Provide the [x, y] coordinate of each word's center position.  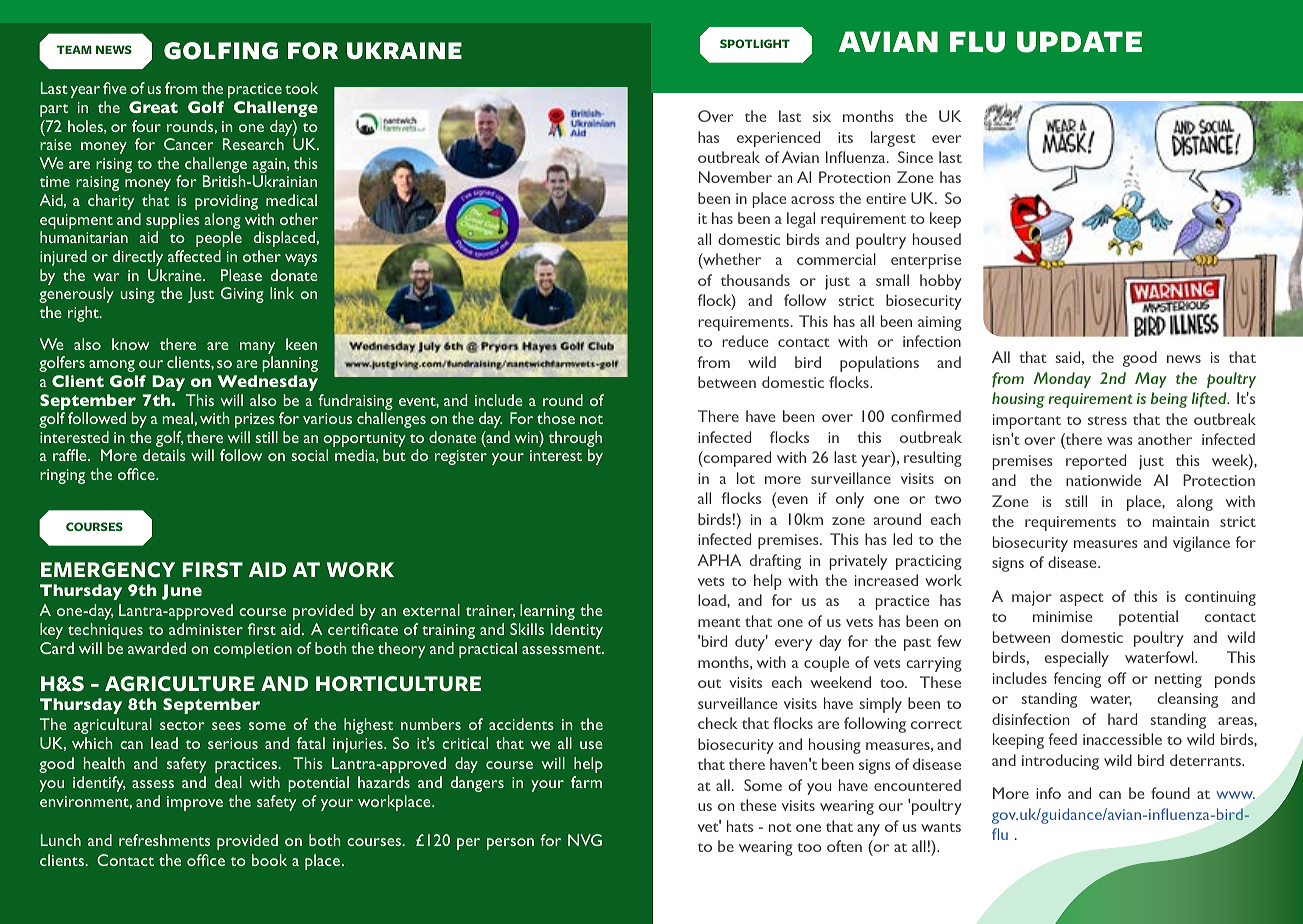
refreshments [164, 840]
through [575, 440]
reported [1096, 462]
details [164, 455]
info [1048, 793]
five [115, 88]
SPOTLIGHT [755, 43]
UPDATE [1079, 42]
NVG [585, 840]
